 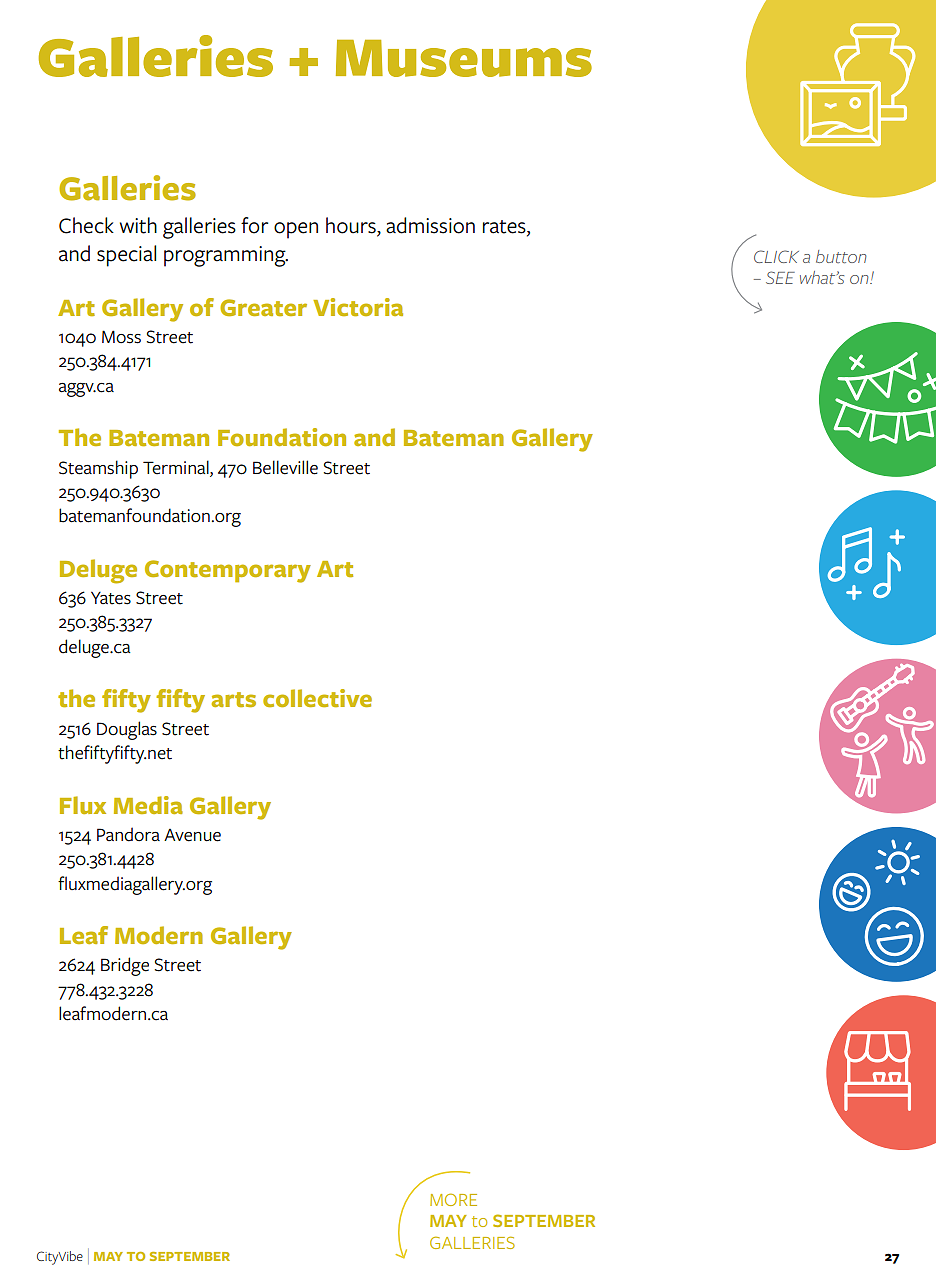 What do you see at coordinates (780, 277) in the screenshot?
I see `SEE` at bounding box center [780, 277].
